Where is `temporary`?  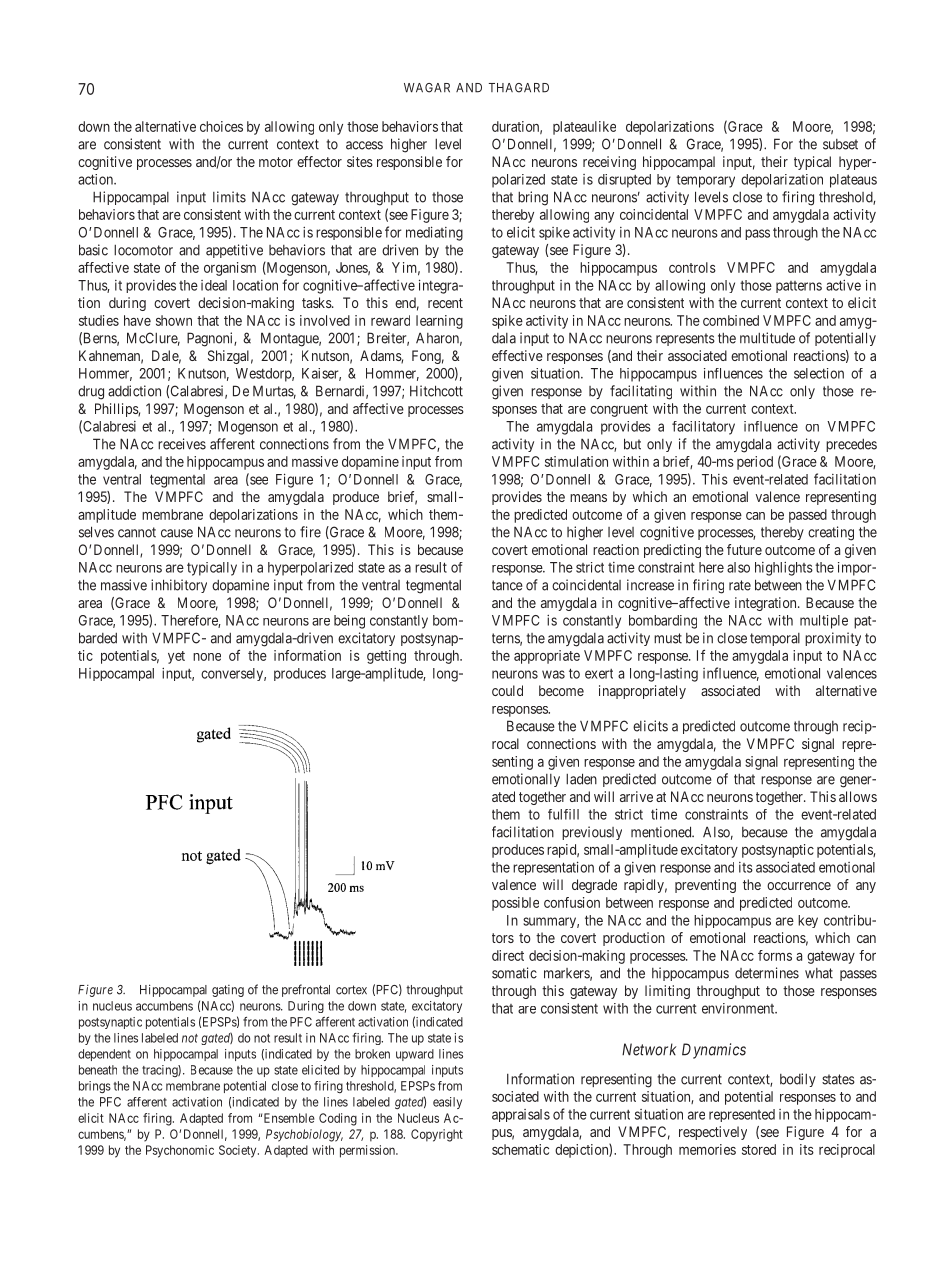 temporary is located at coordinates (705, 181).
